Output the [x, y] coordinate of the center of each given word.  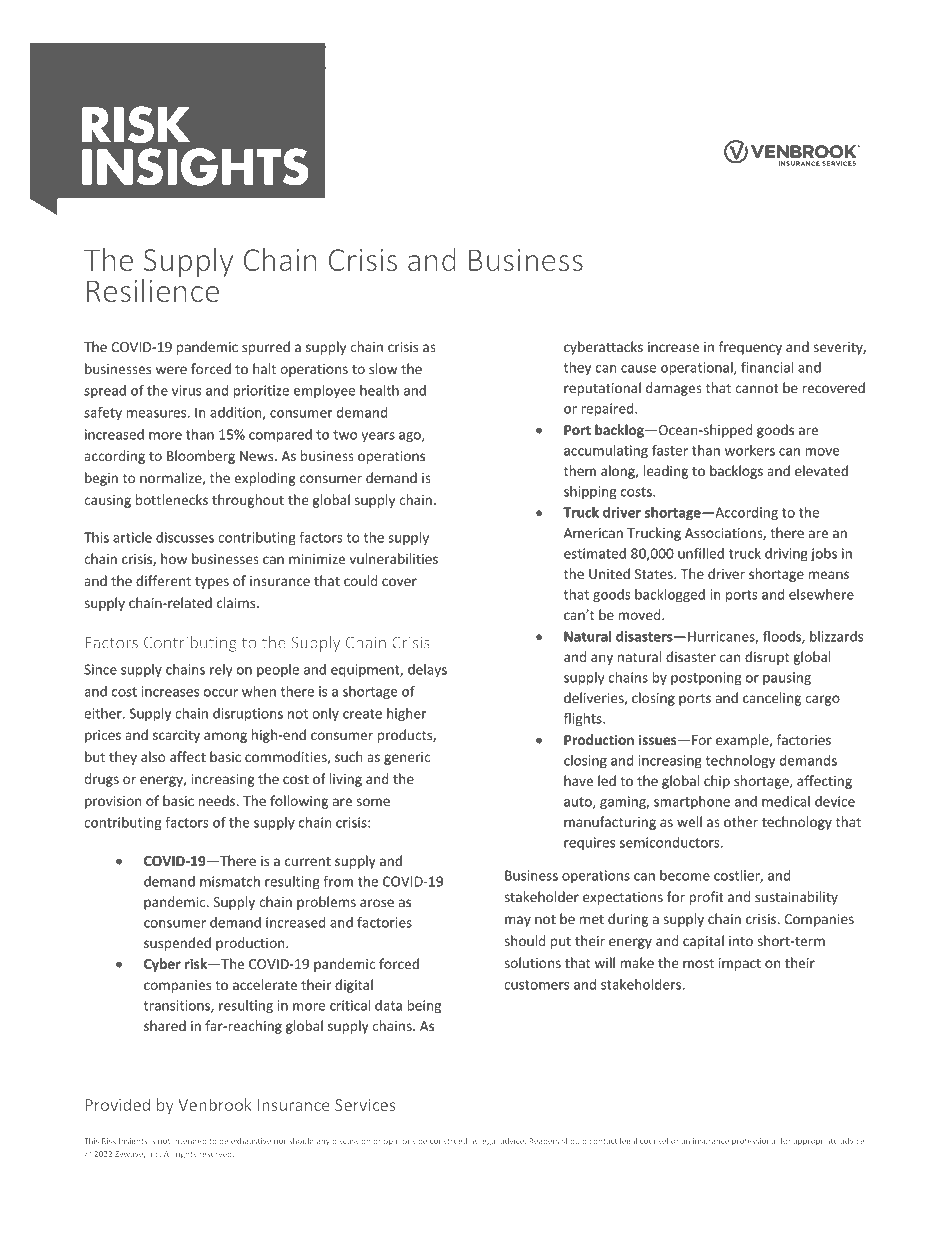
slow [383, 368]
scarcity [176, 736]
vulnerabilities [393, 558]
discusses [185, 537]
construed [448, 1141]
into [741, 941]
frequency [750, 348]
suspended [177, 944]
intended [189, 1141]
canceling [772, 699]
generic [407, 758]
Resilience [153, 290]
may [518, 921]
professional [754, 1142]
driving [786, 555]
